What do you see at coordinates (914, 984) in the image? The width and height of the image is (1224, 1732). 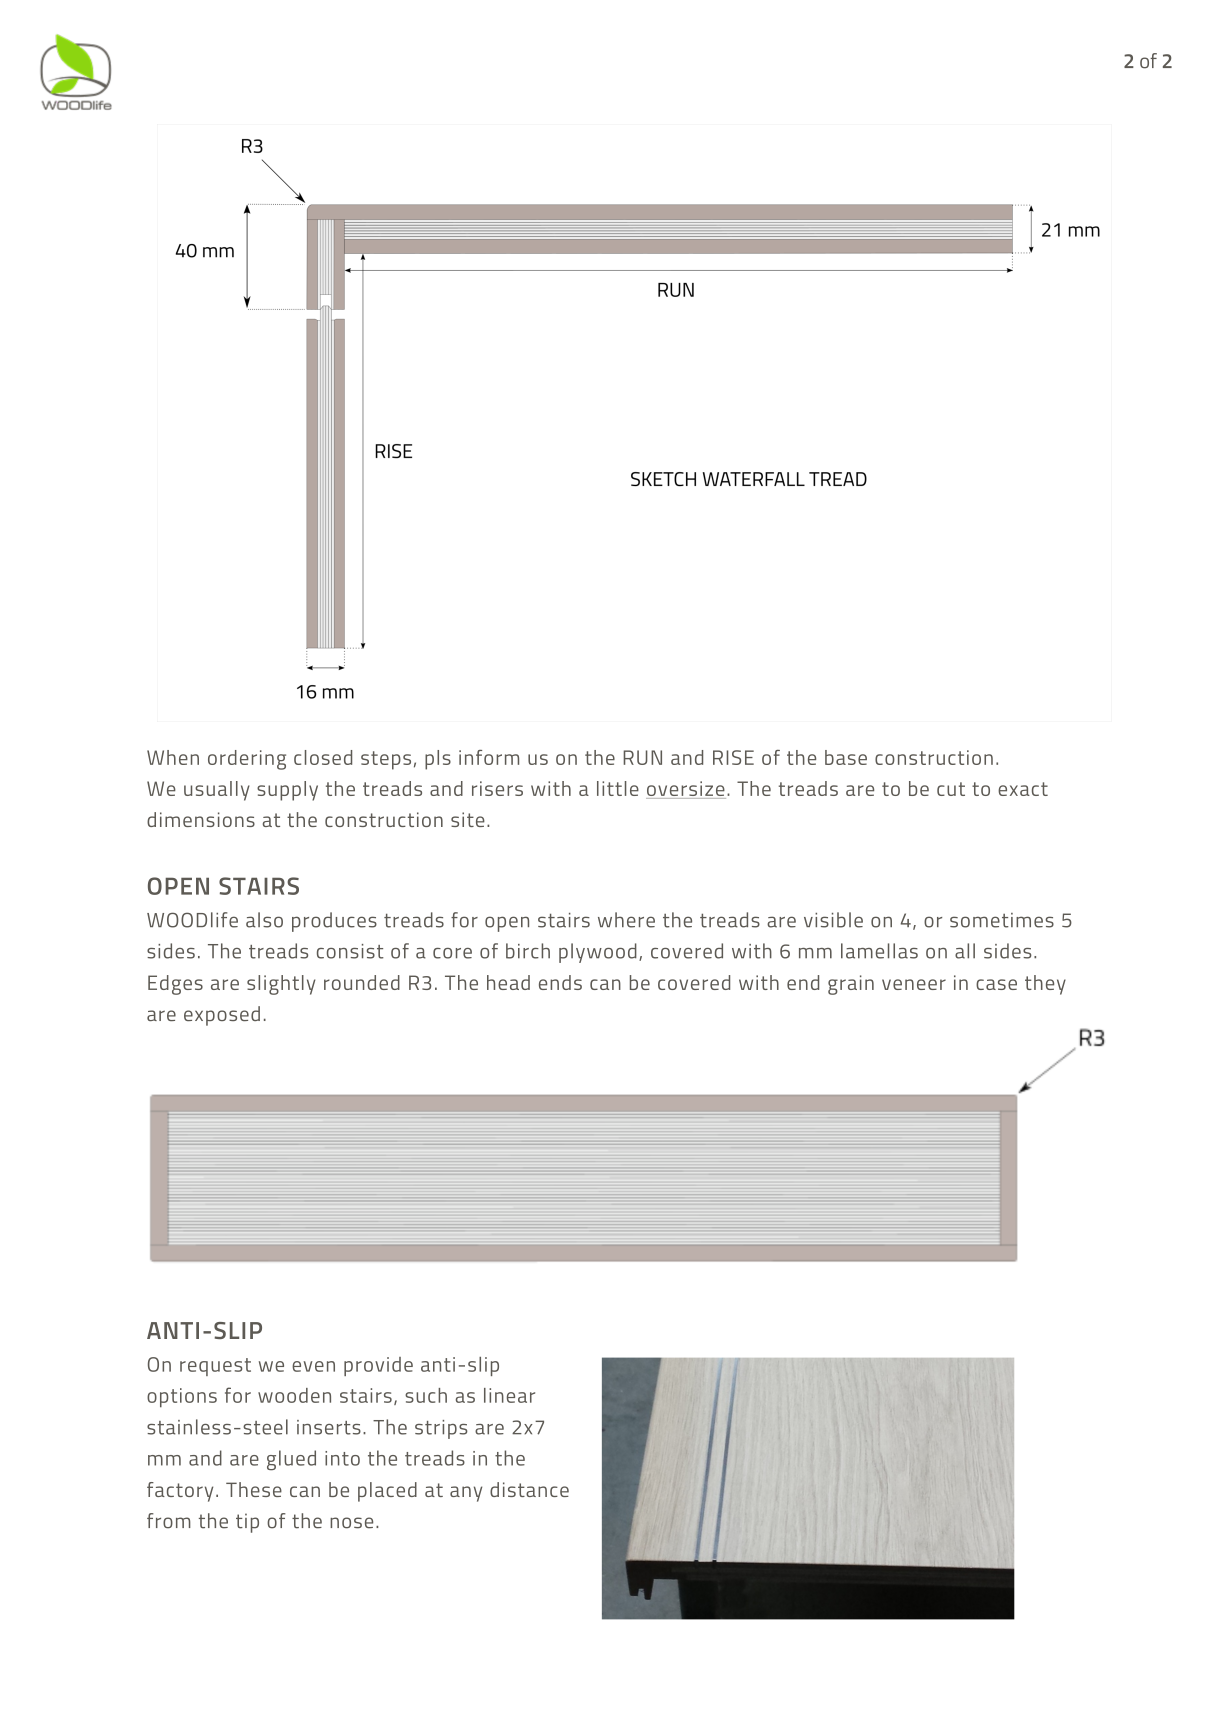 I see `veneer` at bounding box center [914, 984].
